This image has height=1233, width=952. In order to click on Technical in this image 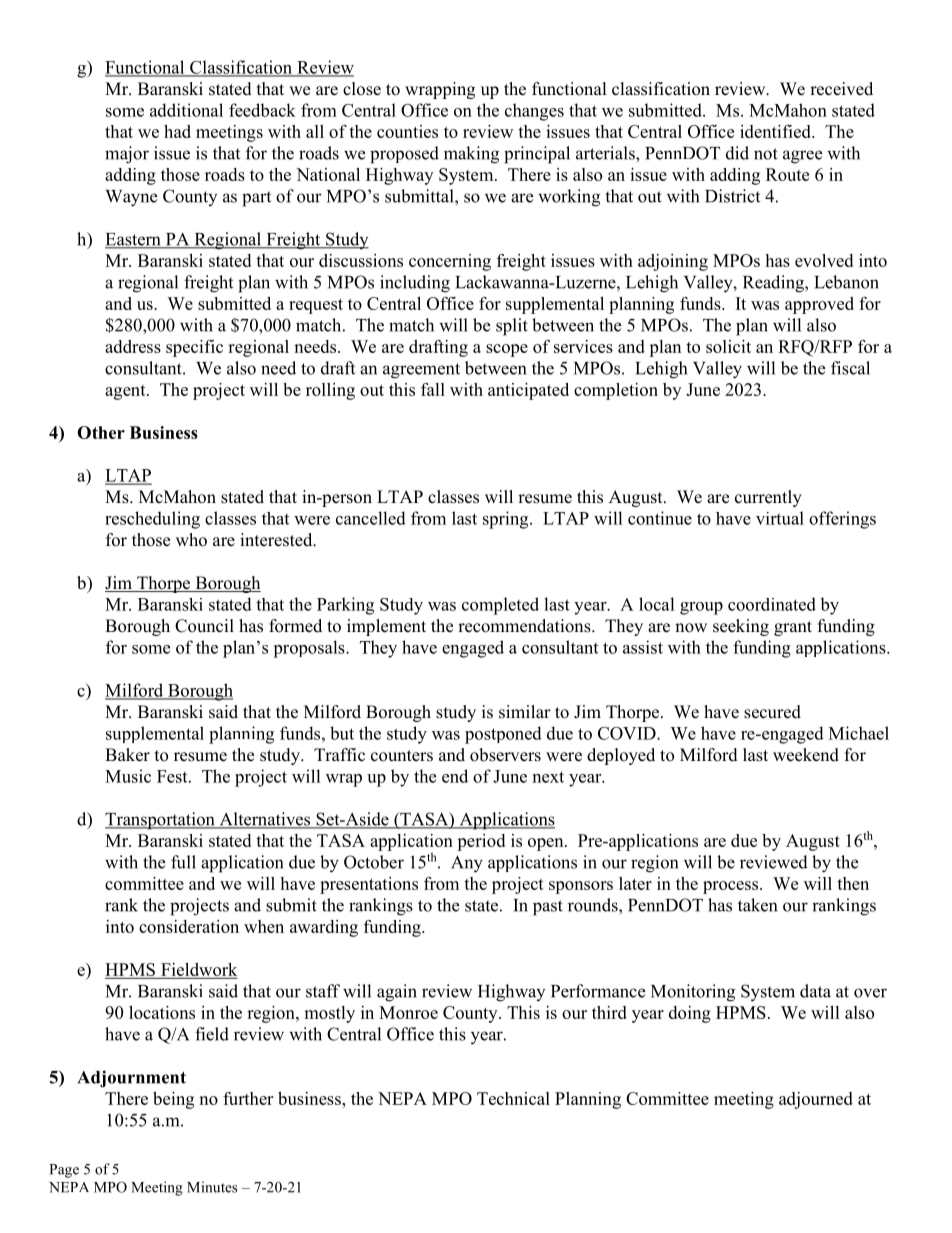, I will do `click(513, 1098)`.
